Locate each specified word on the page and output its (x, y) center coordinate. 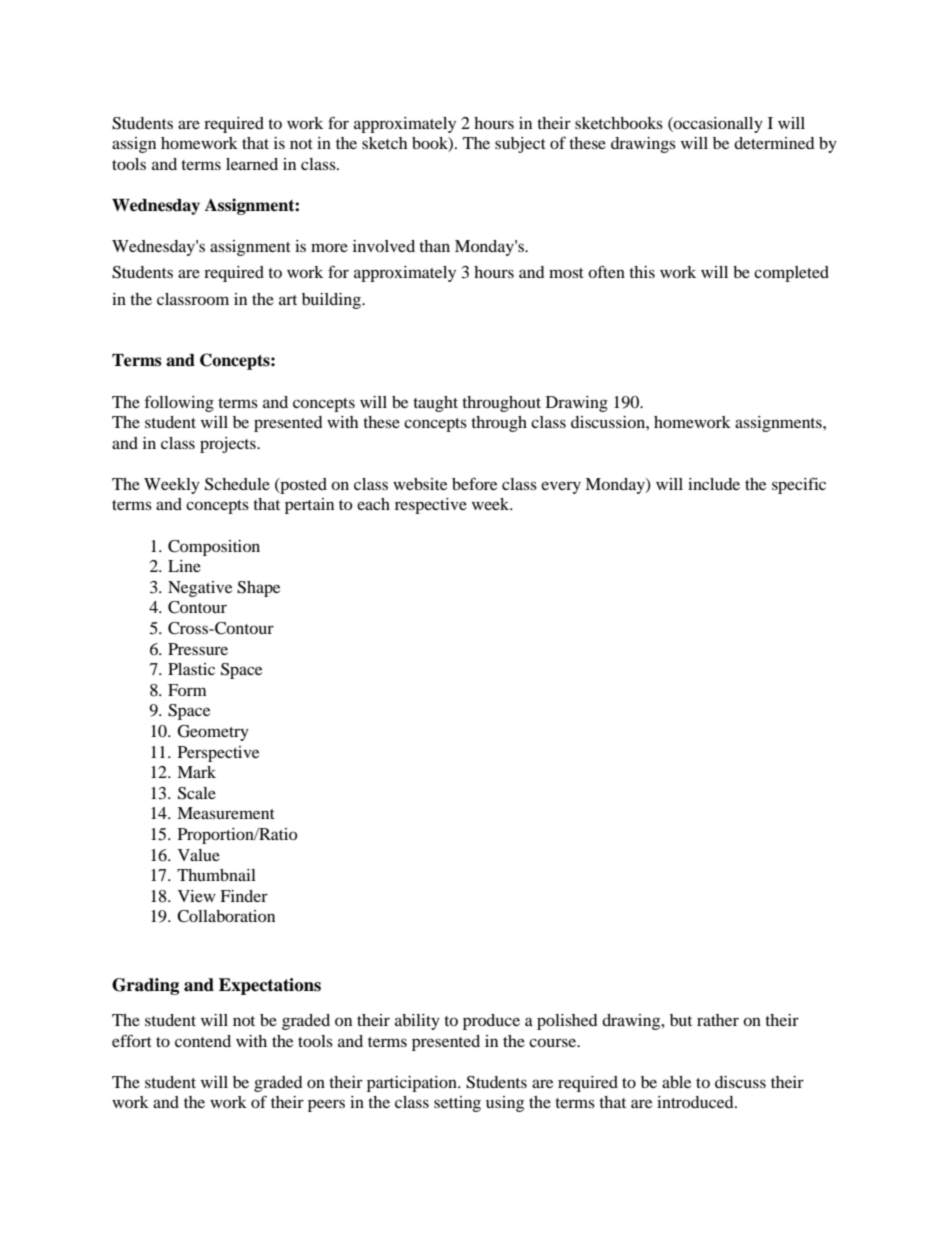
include (714, 484)
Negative (200, 589)
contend (203, 1041)
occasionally (717, 125)
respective (431, 506)
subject (520, 145)
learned (252, 164)
